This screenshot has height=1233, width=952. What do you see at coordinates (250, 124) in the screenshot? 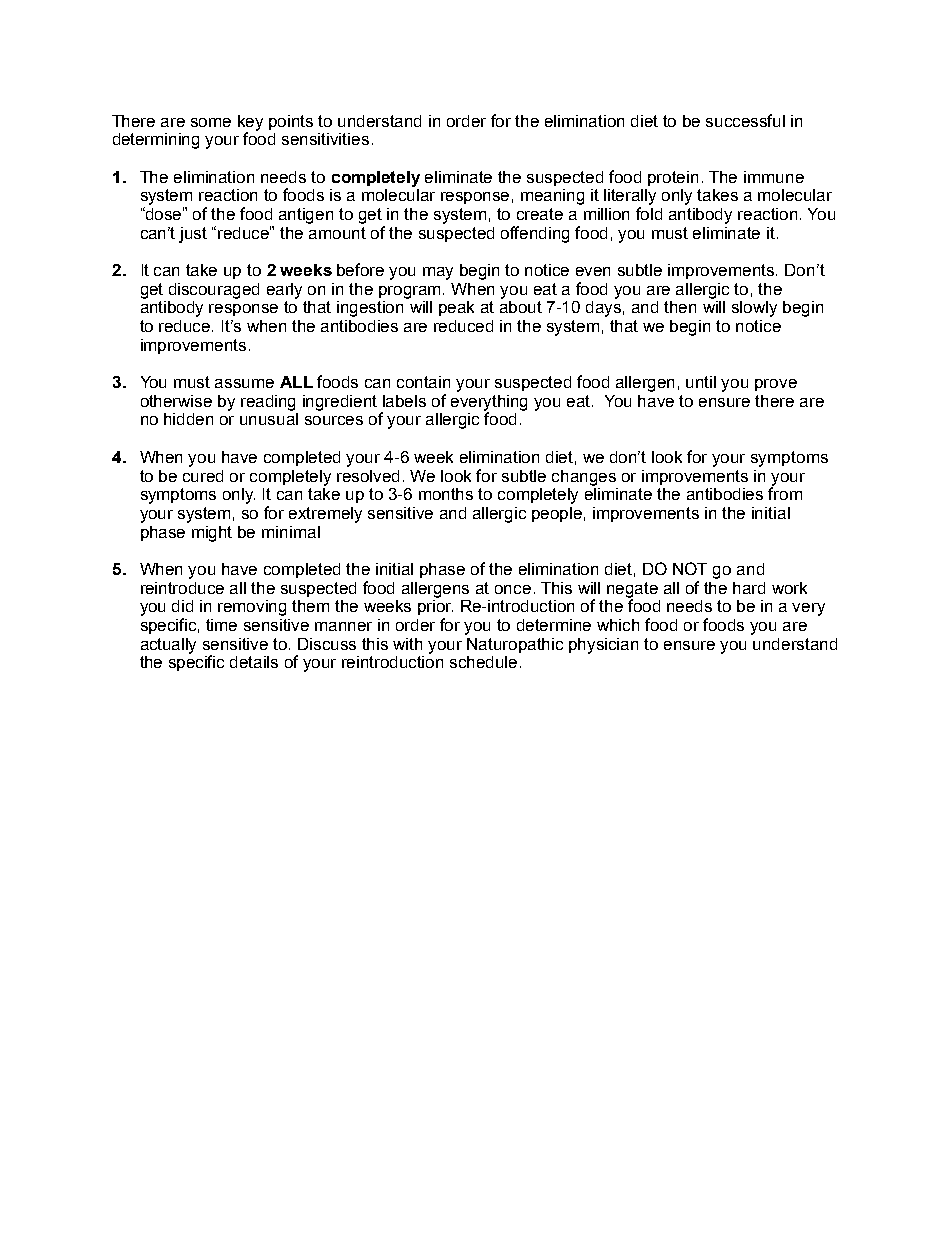
I see `key` at bounding box center [250, 124].
